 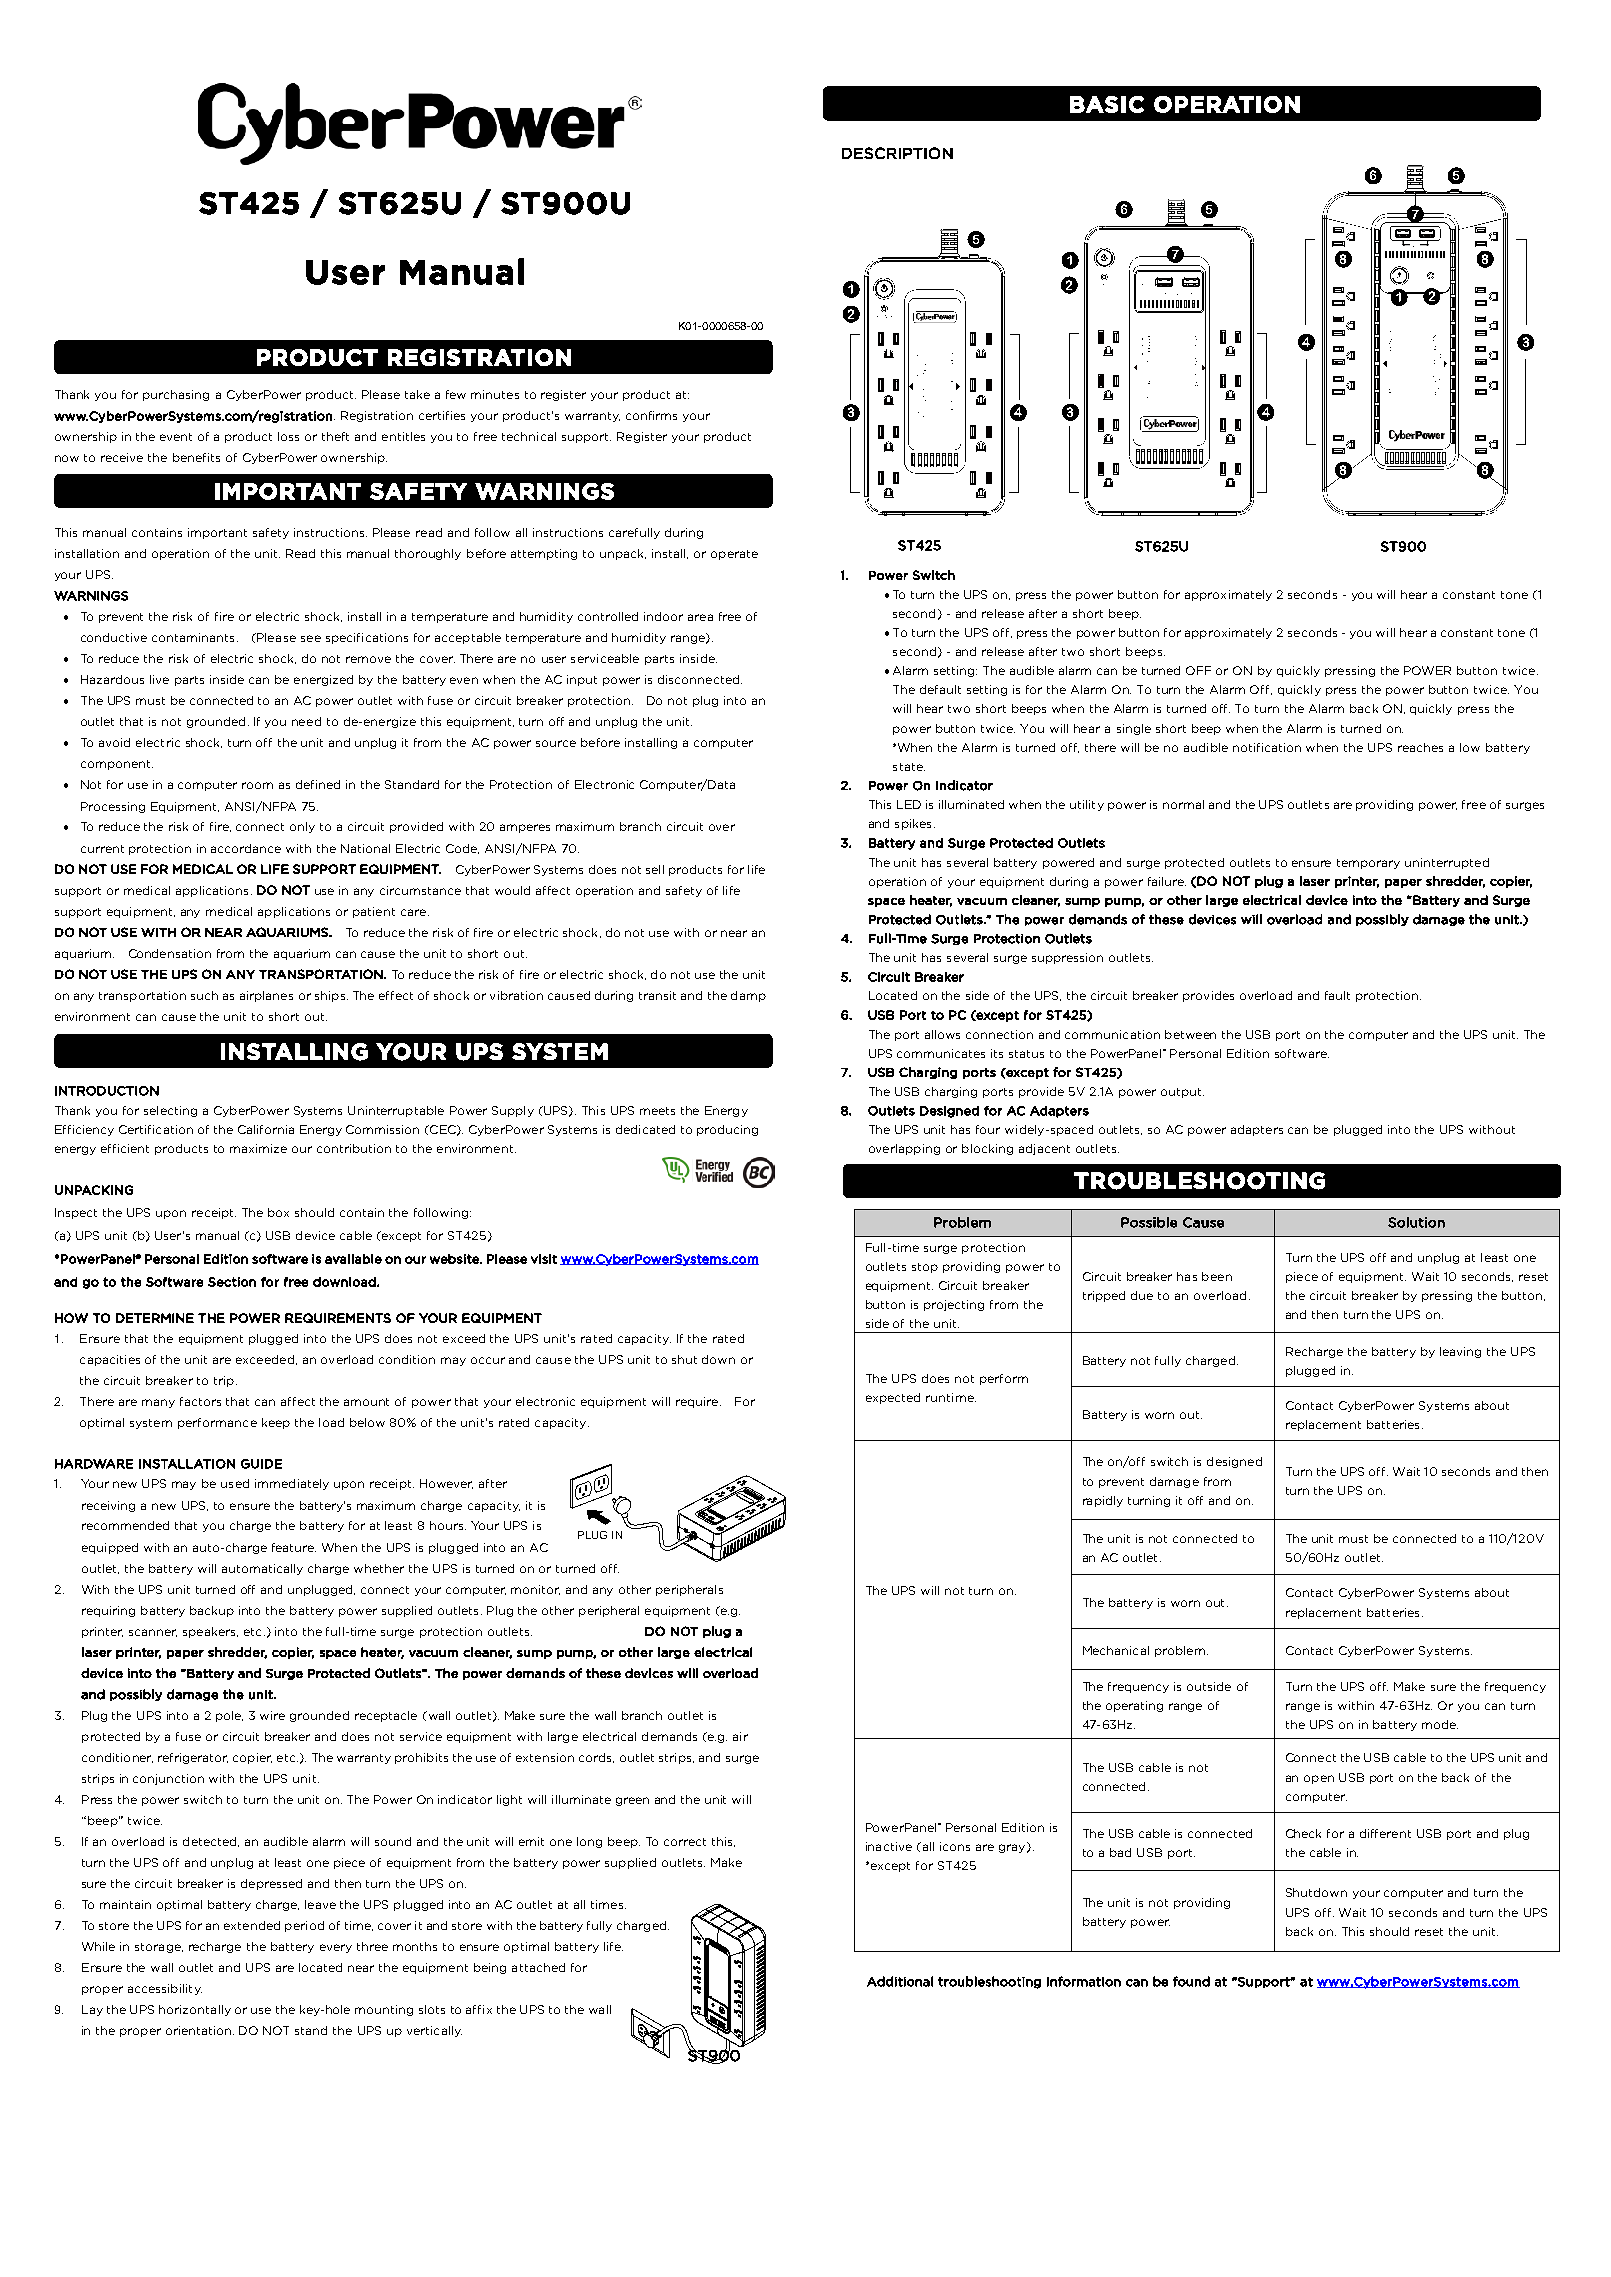 What do you see at coordinates (195, 2010) in the document?
I see `horizontally` at bounding box center [195, 2010].
